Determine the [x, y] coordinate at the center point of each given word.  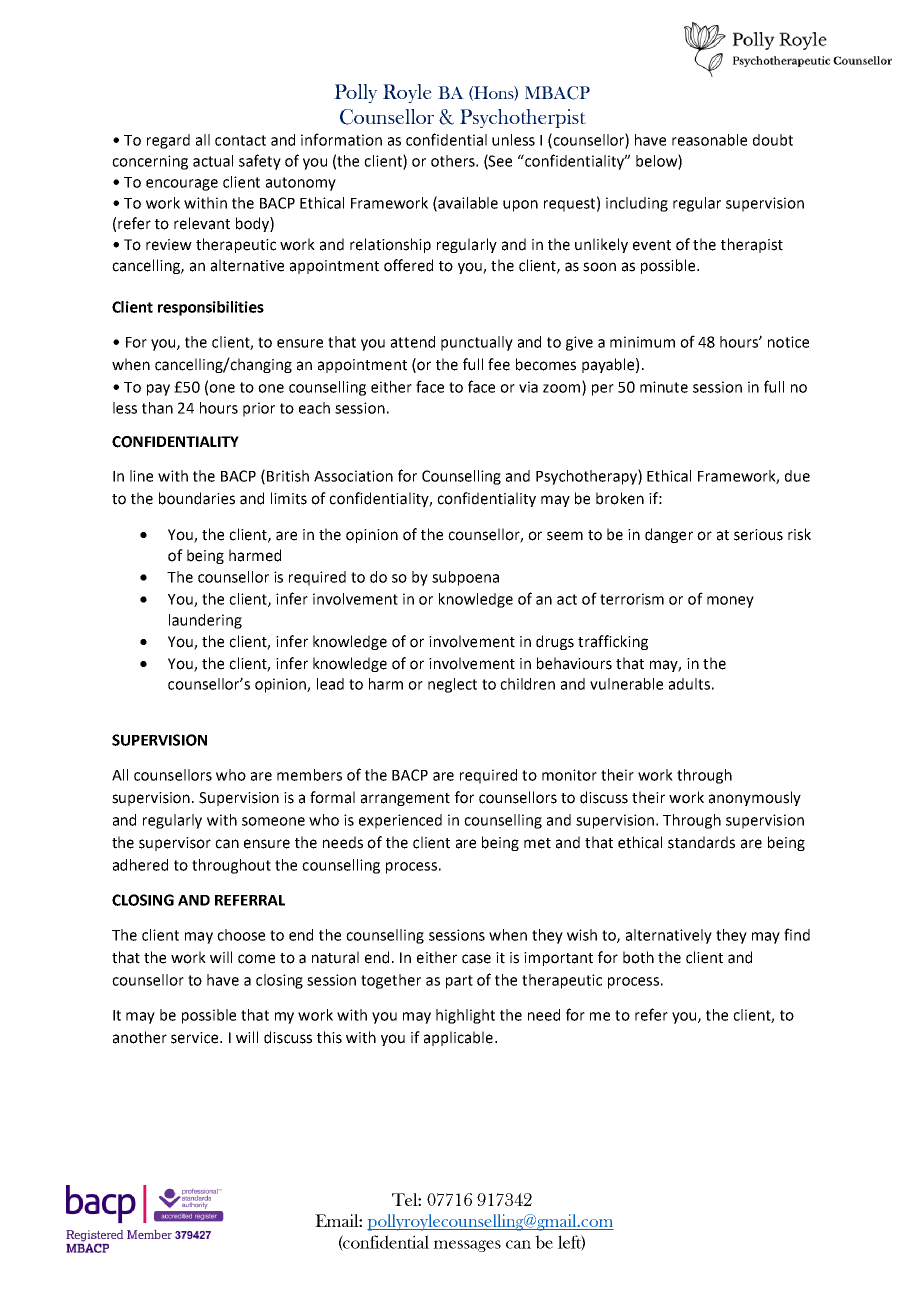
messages [467, 1246]
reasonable [709, 140]
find [797, 934]
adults [689, 684]
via [528, 387]
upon [520, 206]
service [196, 1038]
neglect [452, 685]
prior [259, 409]
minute [664, 387]
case [476, 959]
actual [213, 161]
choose [241, 935]
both [638, 957]
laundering [205, 621]
